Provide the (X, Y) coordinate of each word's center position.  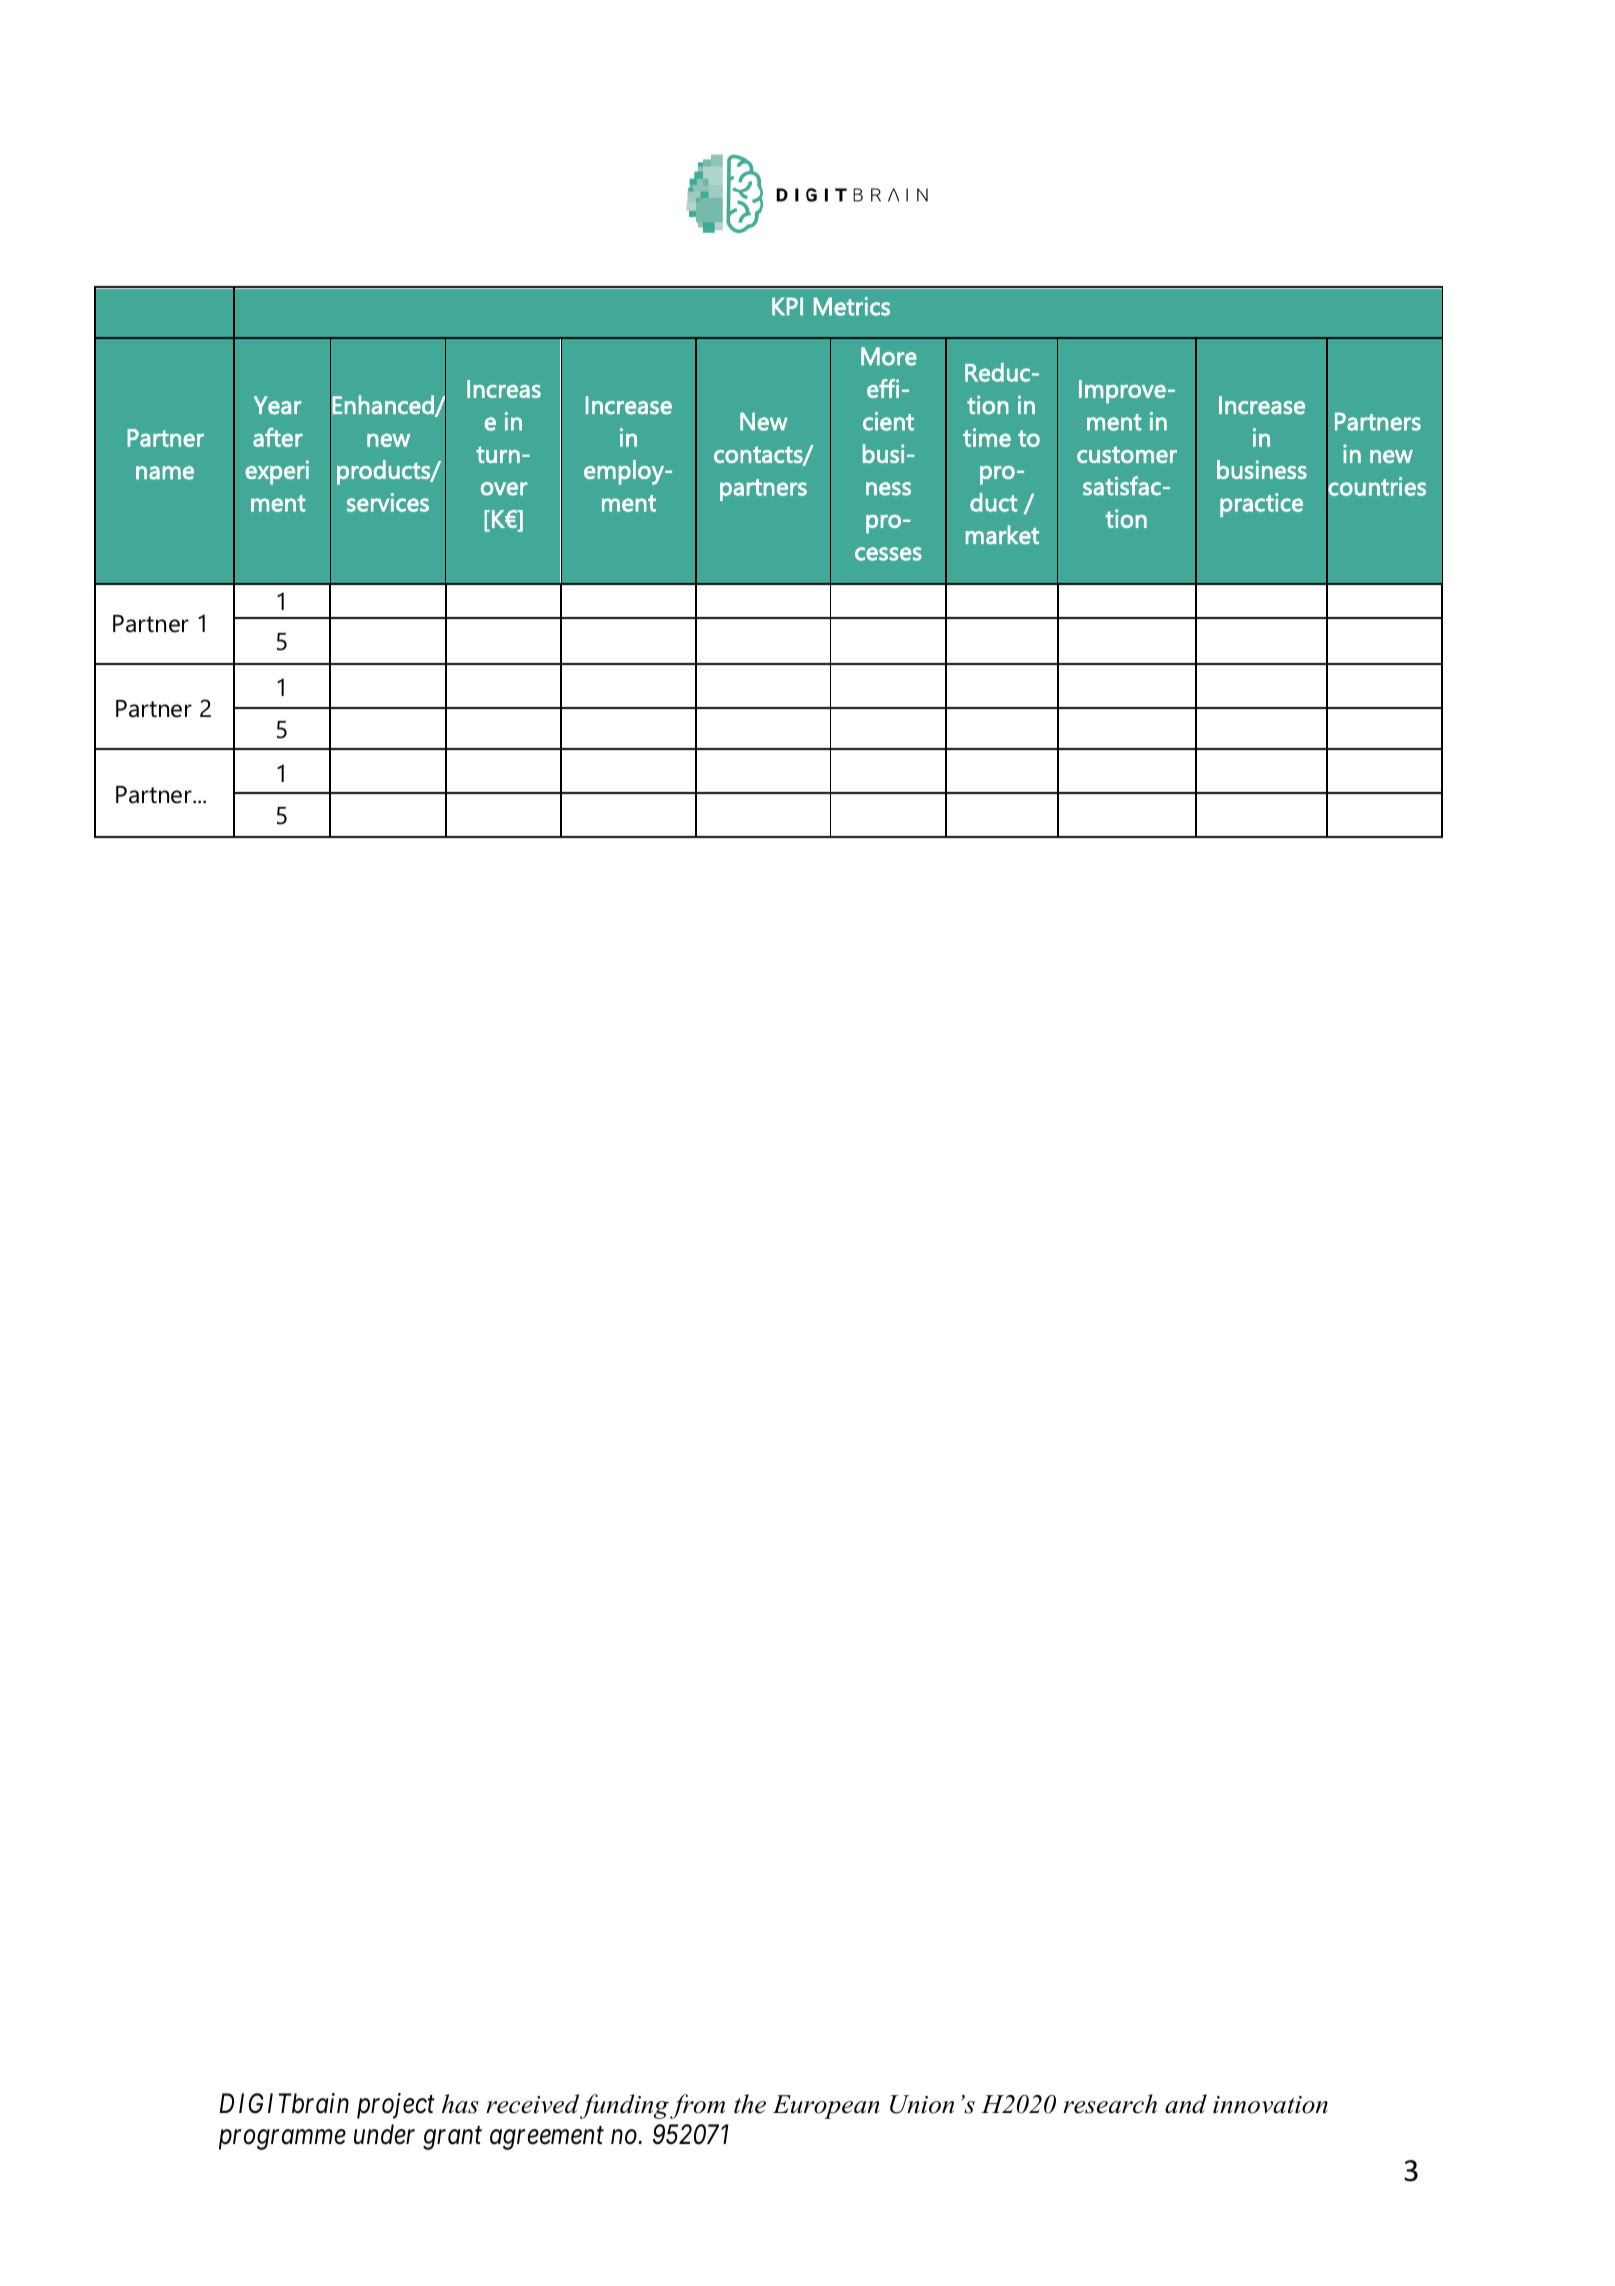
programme (282, 2140)
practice (1261, 505)
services (388, 502)
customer (1127, 454)
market (1002, 535)
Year (277, 405)
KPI (787, 306)
